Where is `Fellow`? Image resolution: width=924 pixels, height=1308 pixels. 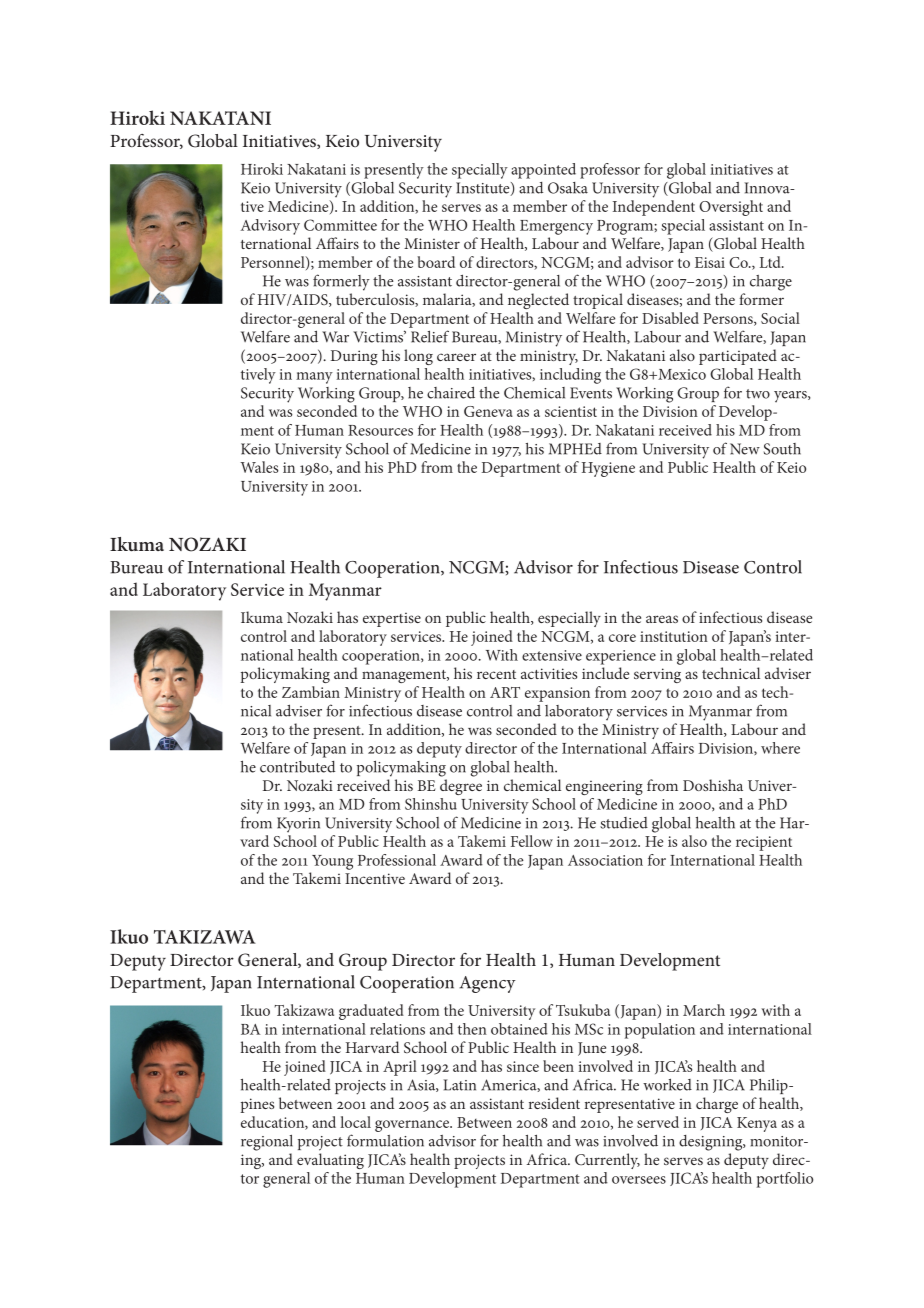 Fellow is located at coordinates (532, 841).
